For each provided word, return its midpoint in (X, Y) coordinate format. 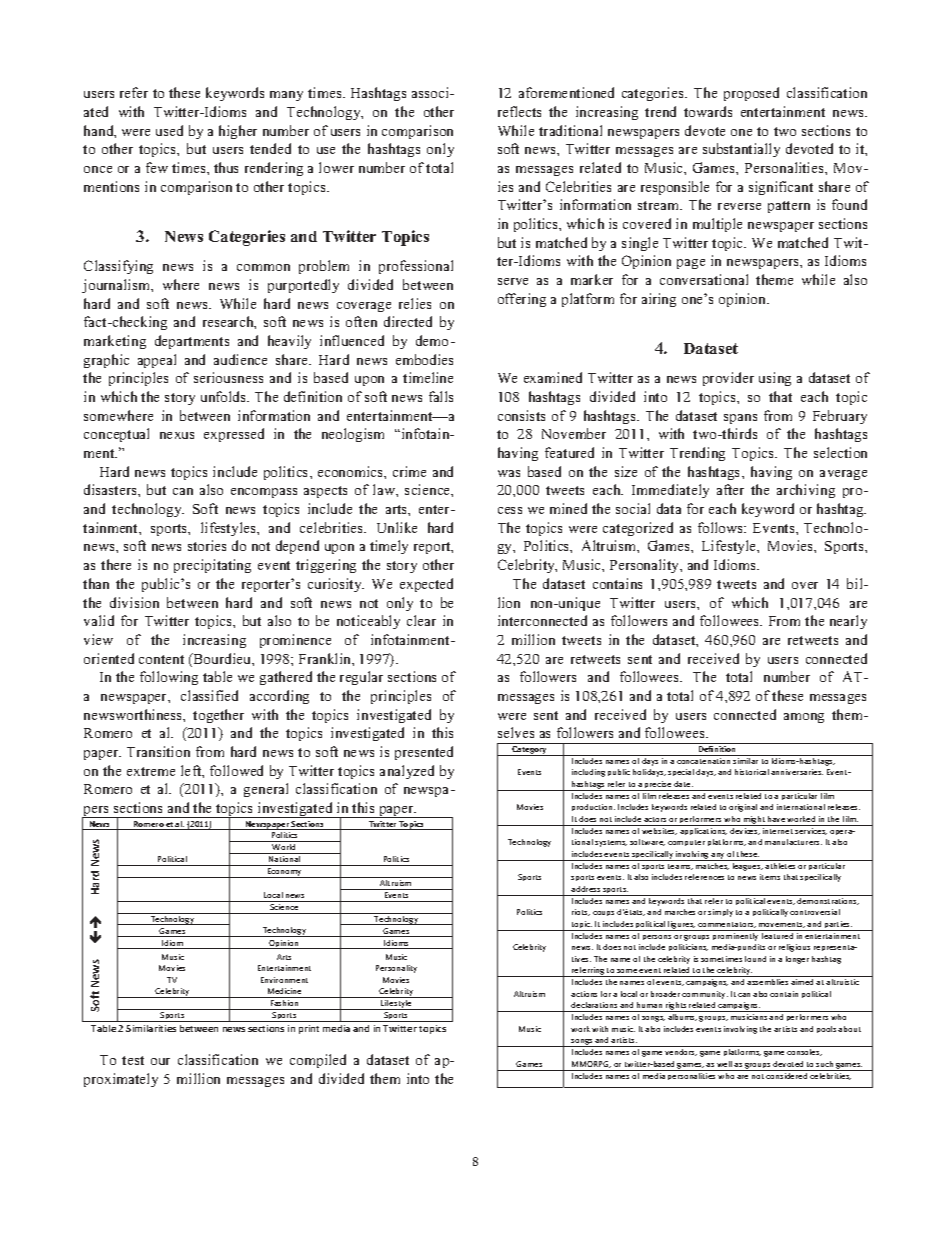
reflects (519, 111)
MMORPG (591, 1064)
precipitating (212, 566)
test (133, 1060)
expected (426, 585)
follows (722, 527)
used (169, 130)
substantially (741, 150)
